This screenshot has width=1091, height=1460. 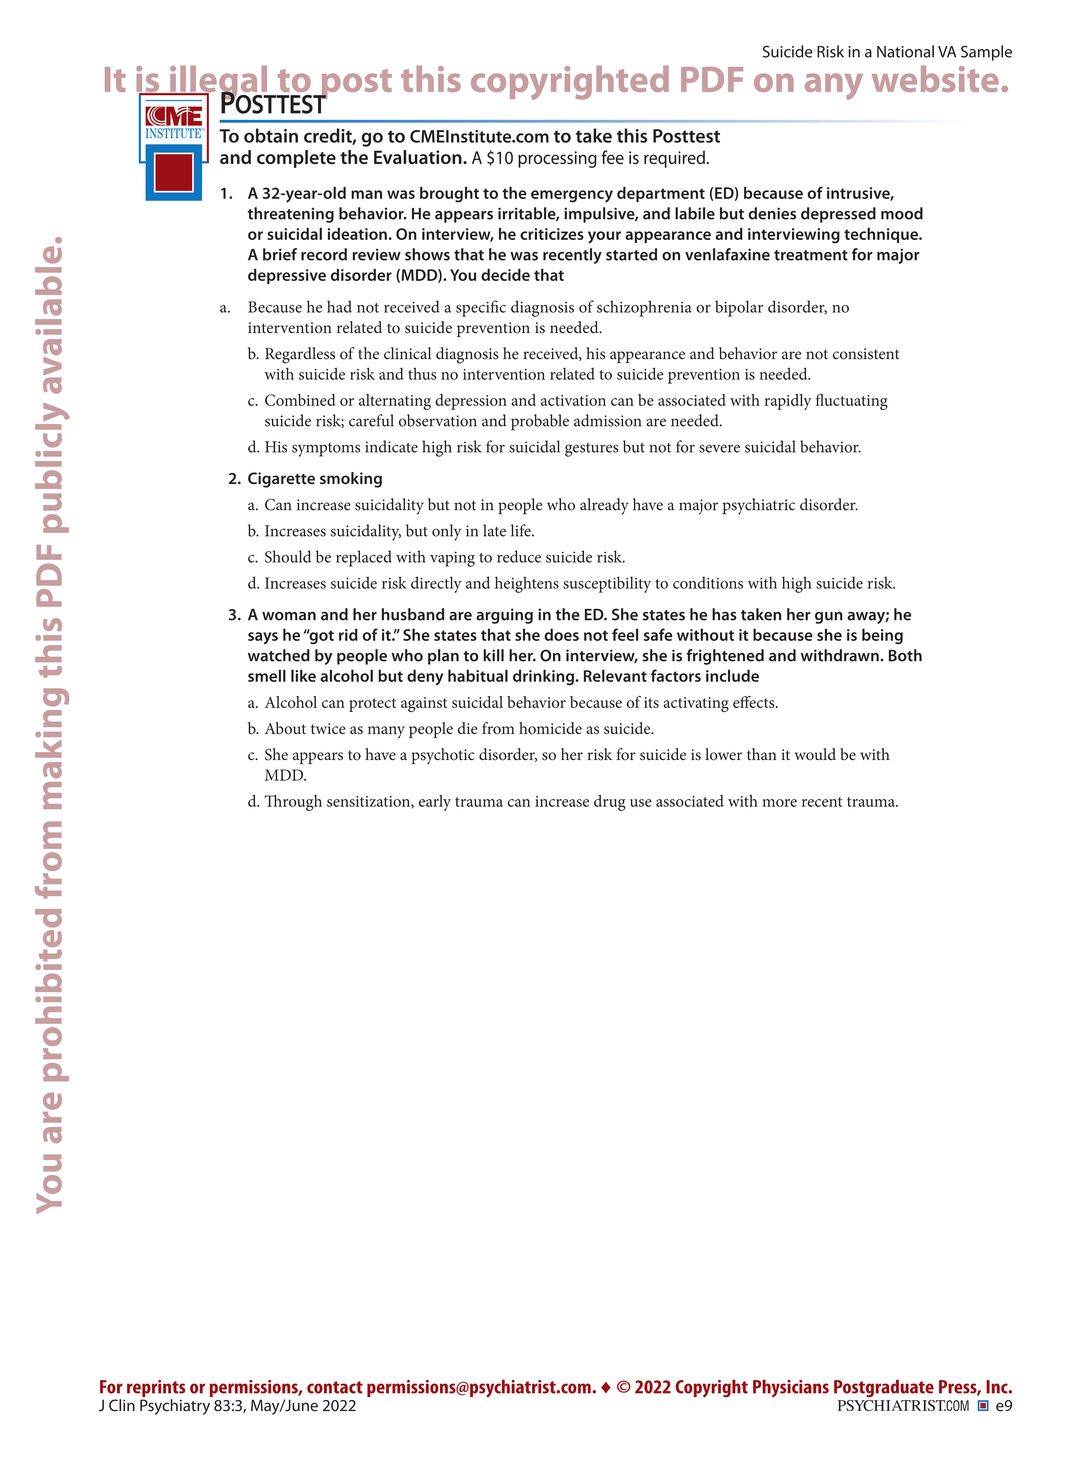 What do you see at coordinates (271, 135) in the screenshot?
I see `obtain` at bounding box center [271, 135].
